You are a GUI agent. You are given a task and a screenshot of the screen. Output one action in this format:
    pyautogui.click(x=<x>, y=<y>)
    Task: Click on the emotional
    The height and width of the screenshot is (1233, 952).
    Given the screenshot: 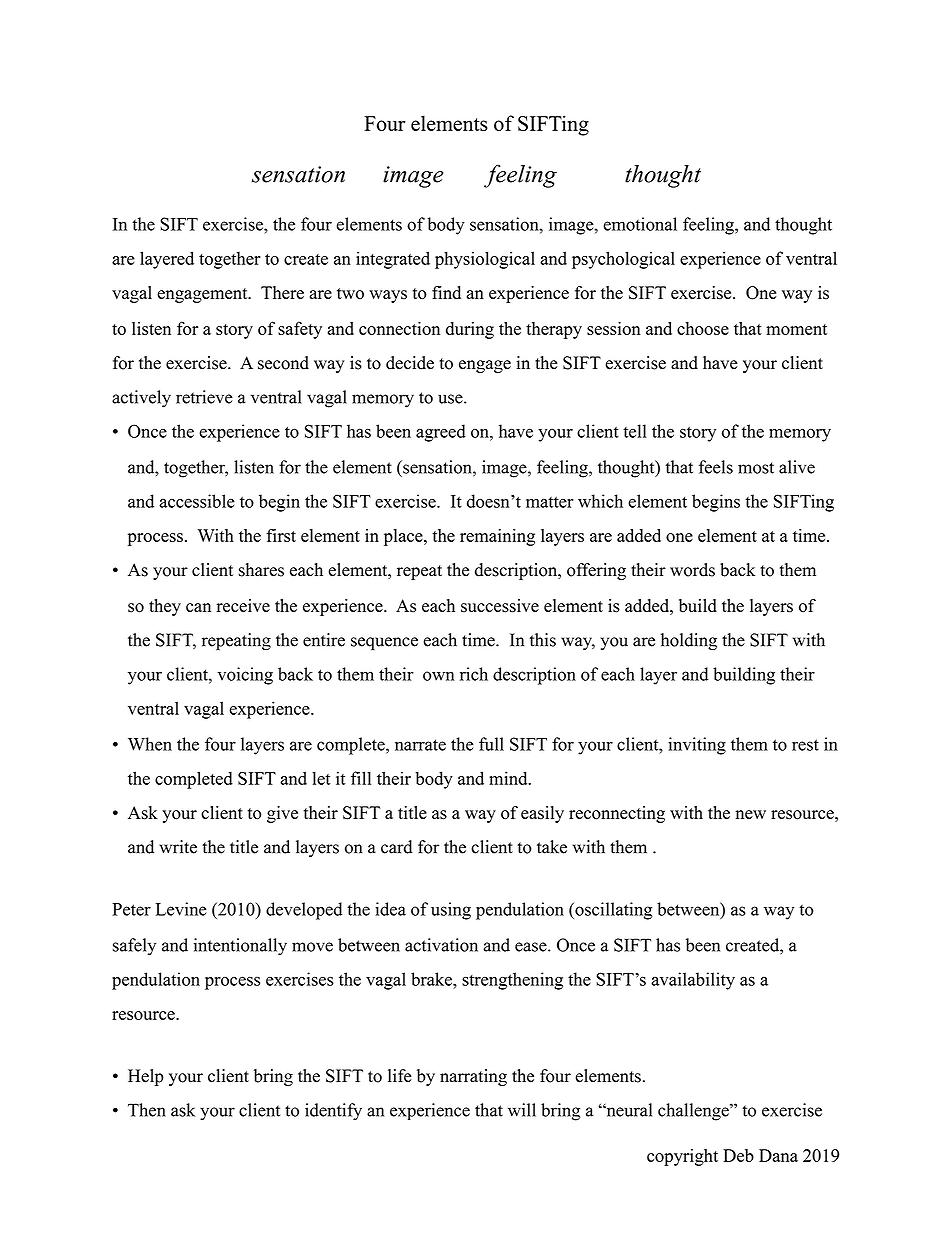 What is the action you would take?
    pyautogui.click(x=640, y=224)
